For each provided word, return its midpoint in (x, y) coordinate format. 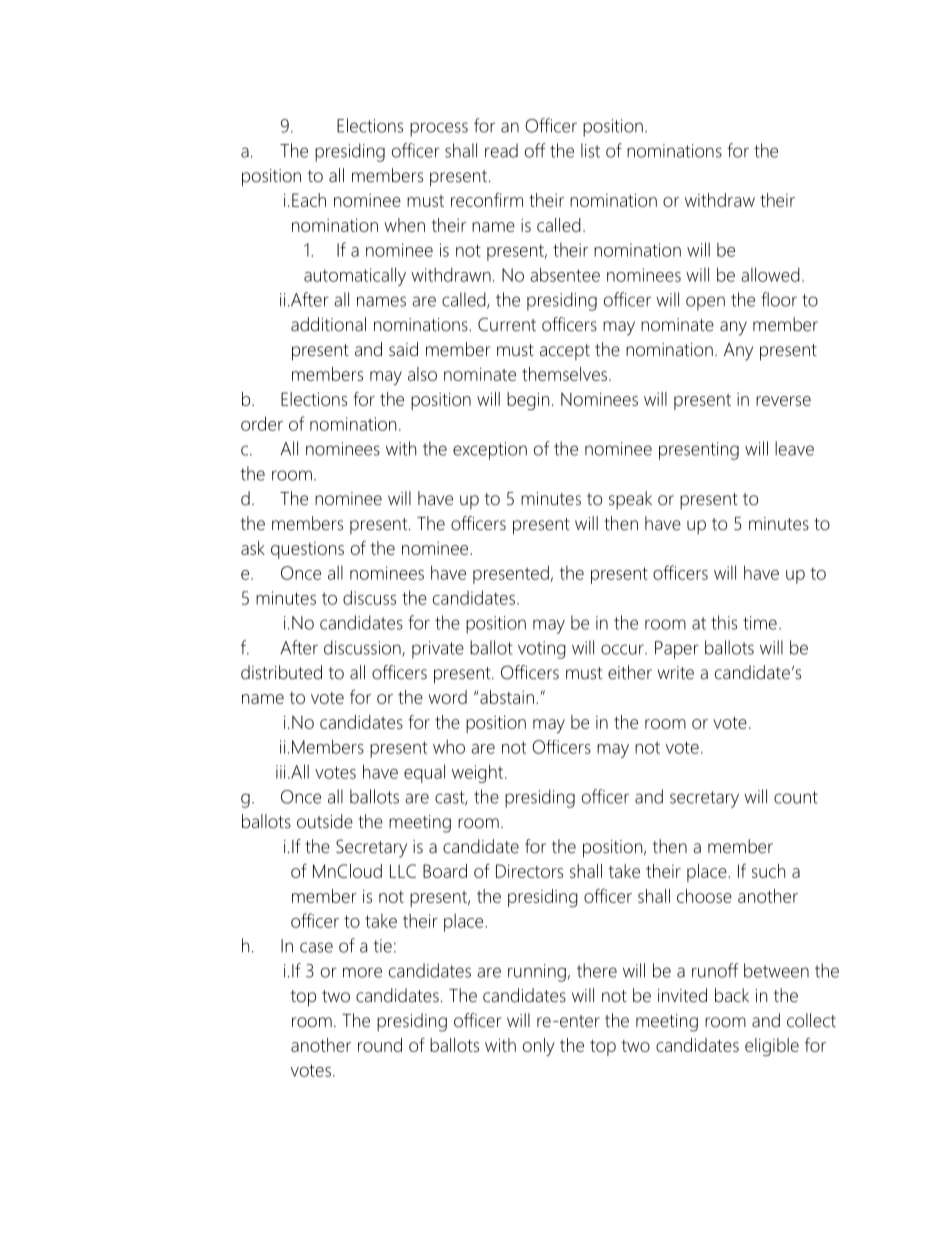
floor (779, 299)
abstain (507, 697)
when (405, 225)
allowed (770, 274)
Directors (529, 871)
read (501, 150)
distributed (281, 672)
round (380, 1045)
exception (490, 451)
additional (328, 324)
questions (307, 550)
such (768, 871)
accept (565, 352)
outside (325, 821)
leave (794, 448)
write (676, 673)
